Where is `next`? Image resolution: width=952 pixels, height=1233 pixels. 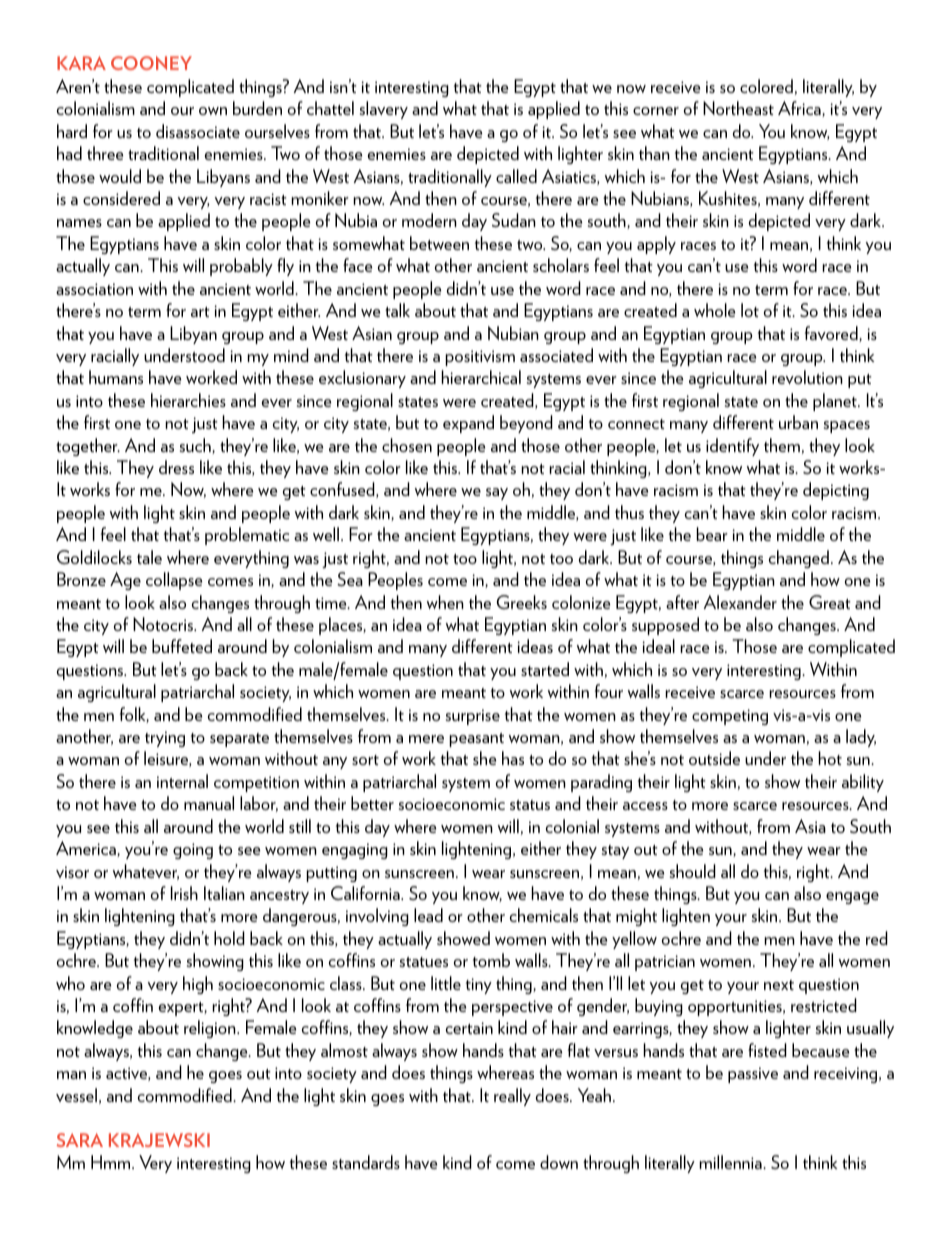 next is located at coordinates (779, 985).
